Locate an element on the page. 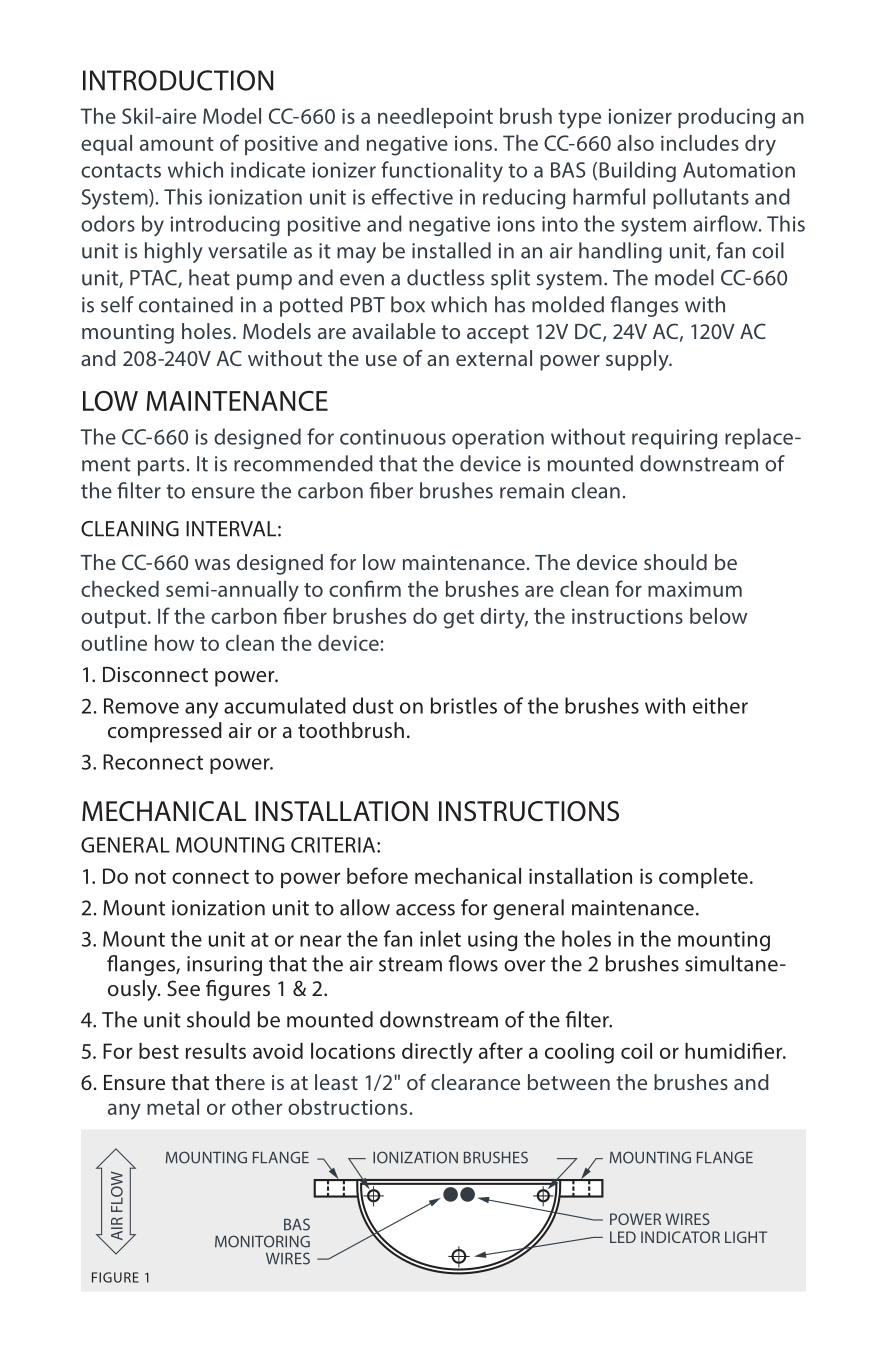 This image has width=887, height=1372. dust is located at coordinates (373, 705).
